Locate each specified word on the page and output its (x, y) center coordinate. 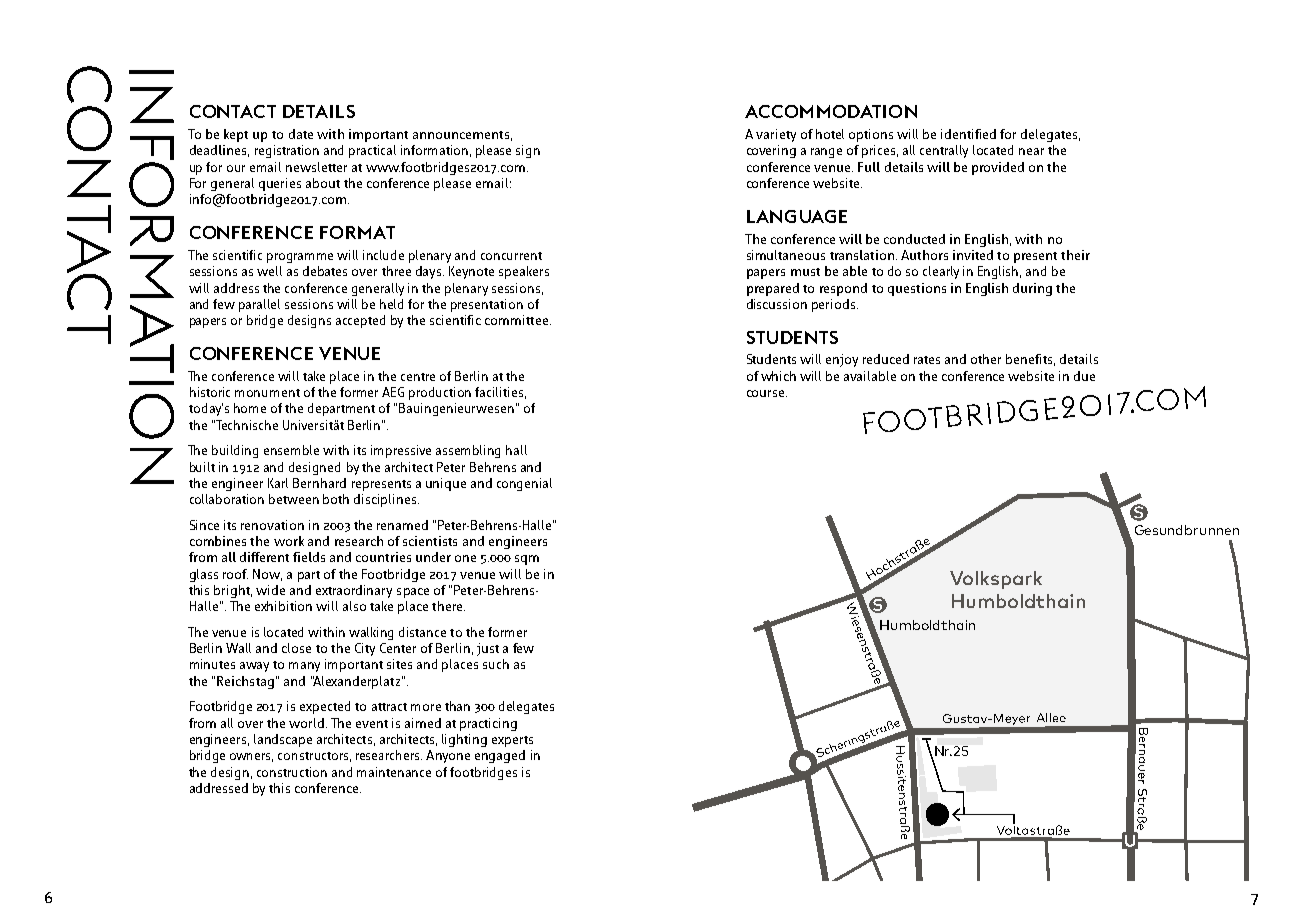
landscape (283, 740)
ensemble (291, 450)
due (1084, 376)
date (301, 134)
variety (776, 135)
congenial (524, 484)
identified (968, 134)
